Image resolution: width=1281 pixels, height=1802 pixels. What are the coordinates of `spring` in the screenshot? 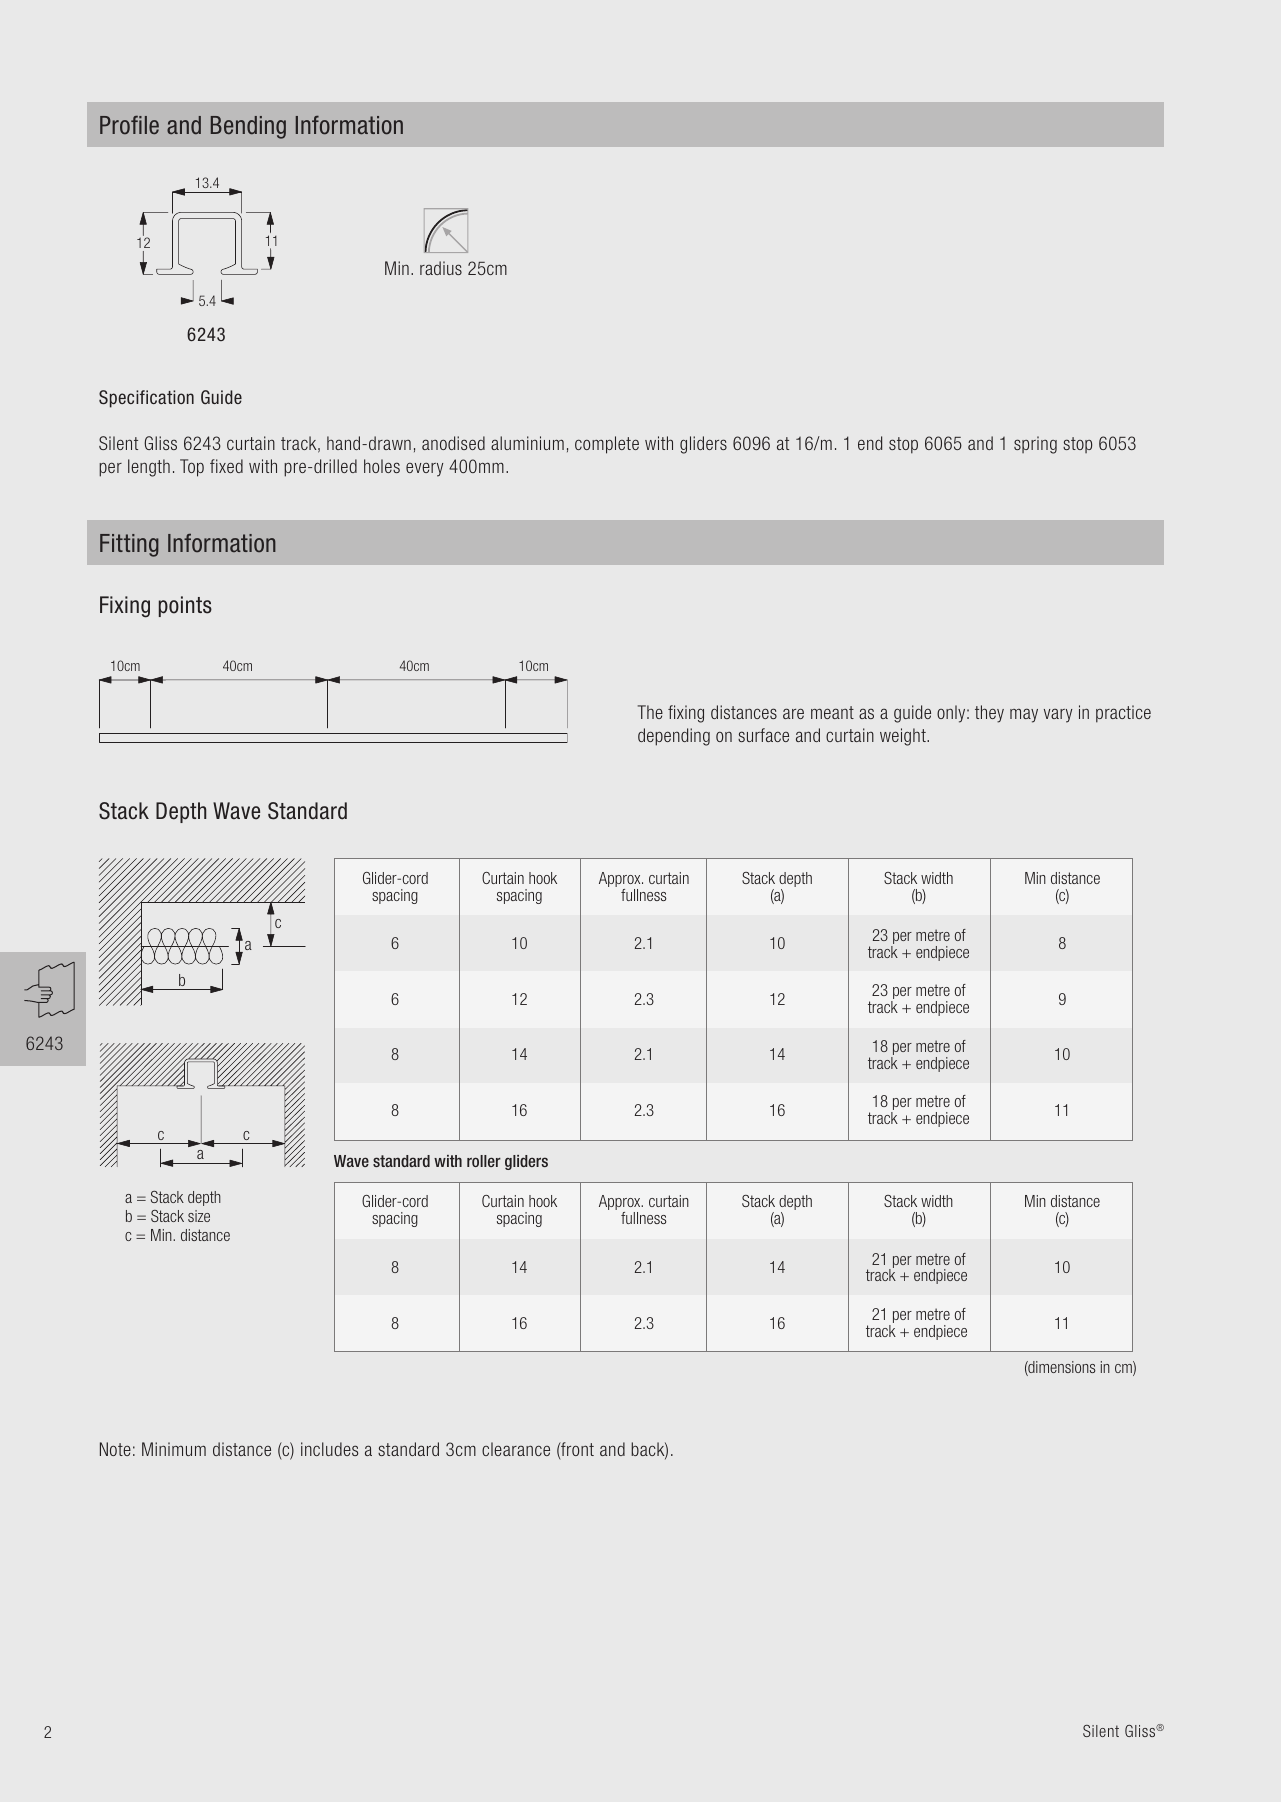 It's located at (1035, 445).
